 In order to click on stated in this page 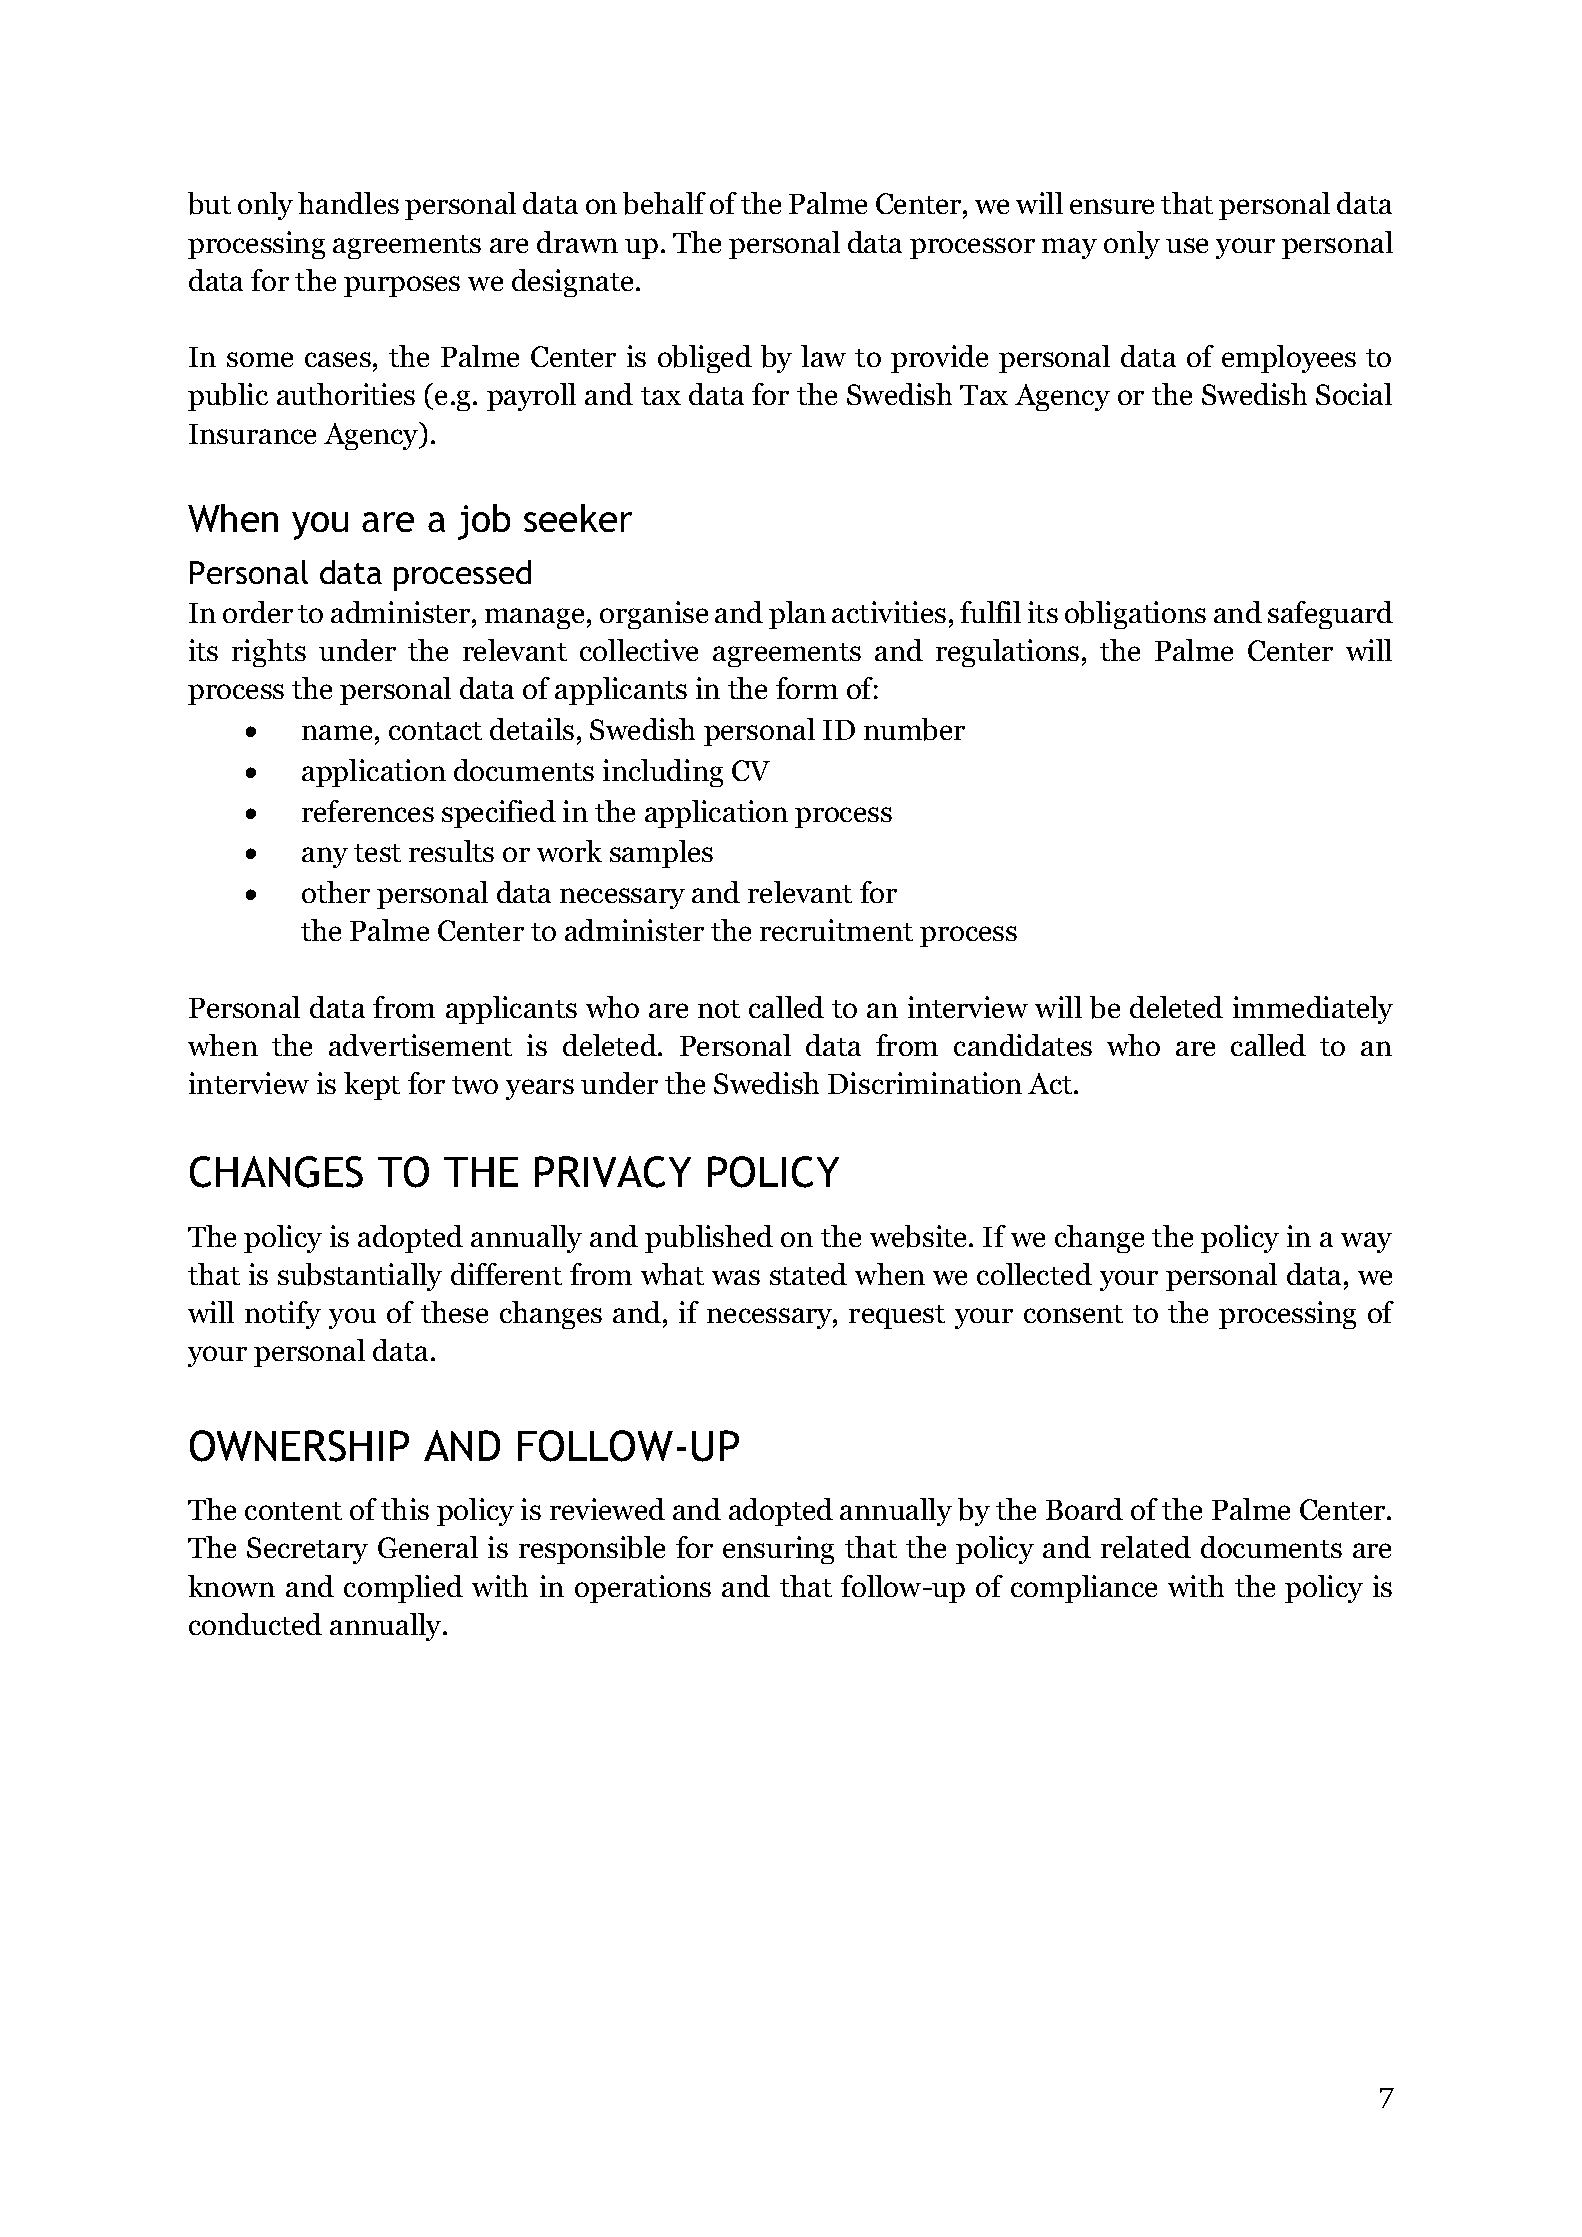, I will do `click(808, 1274)`.
